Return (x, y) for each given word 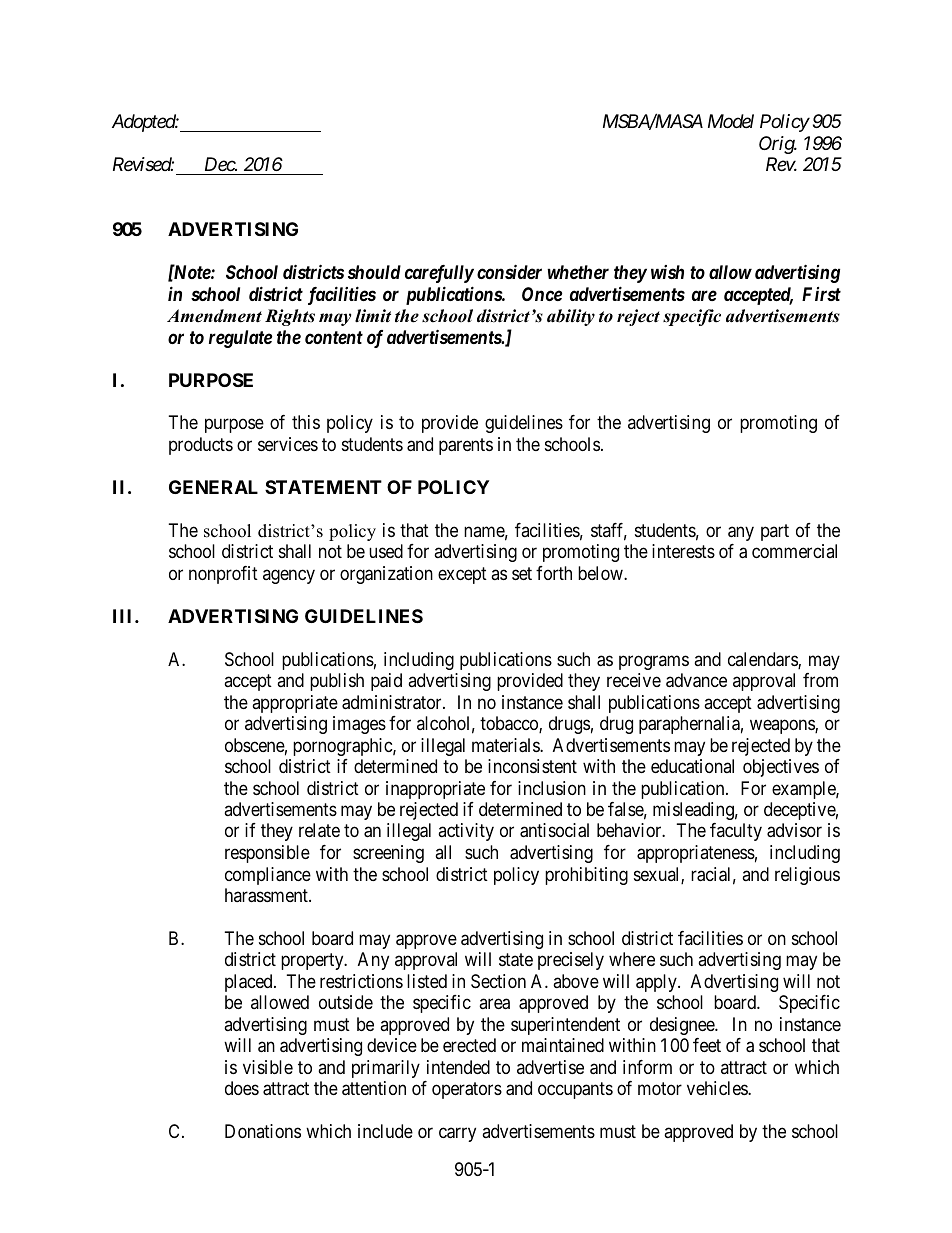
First (821, 294)
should (374, 272)
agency (289, 576)
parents (466, 446)
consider (509, 271)
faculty (736, 832)
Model (731, 121)
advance (696, 680)
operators (467, 1091)
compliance (268, 876)
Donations (263, 1131)
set (522, 573)
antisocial (554, 830)
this (306, 422)
